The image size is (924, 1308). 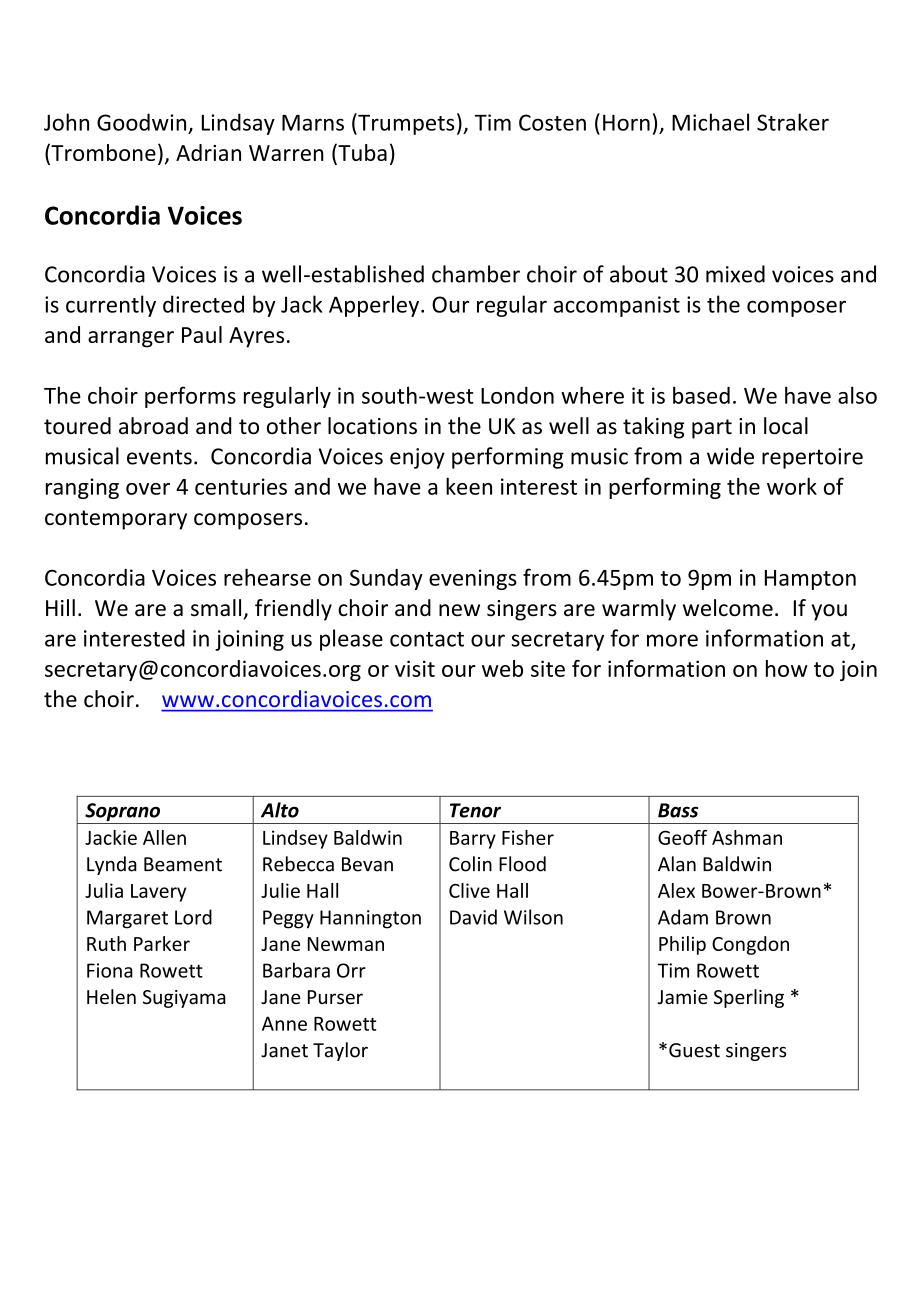 I want to click on small, so click(x=216, y=608).
